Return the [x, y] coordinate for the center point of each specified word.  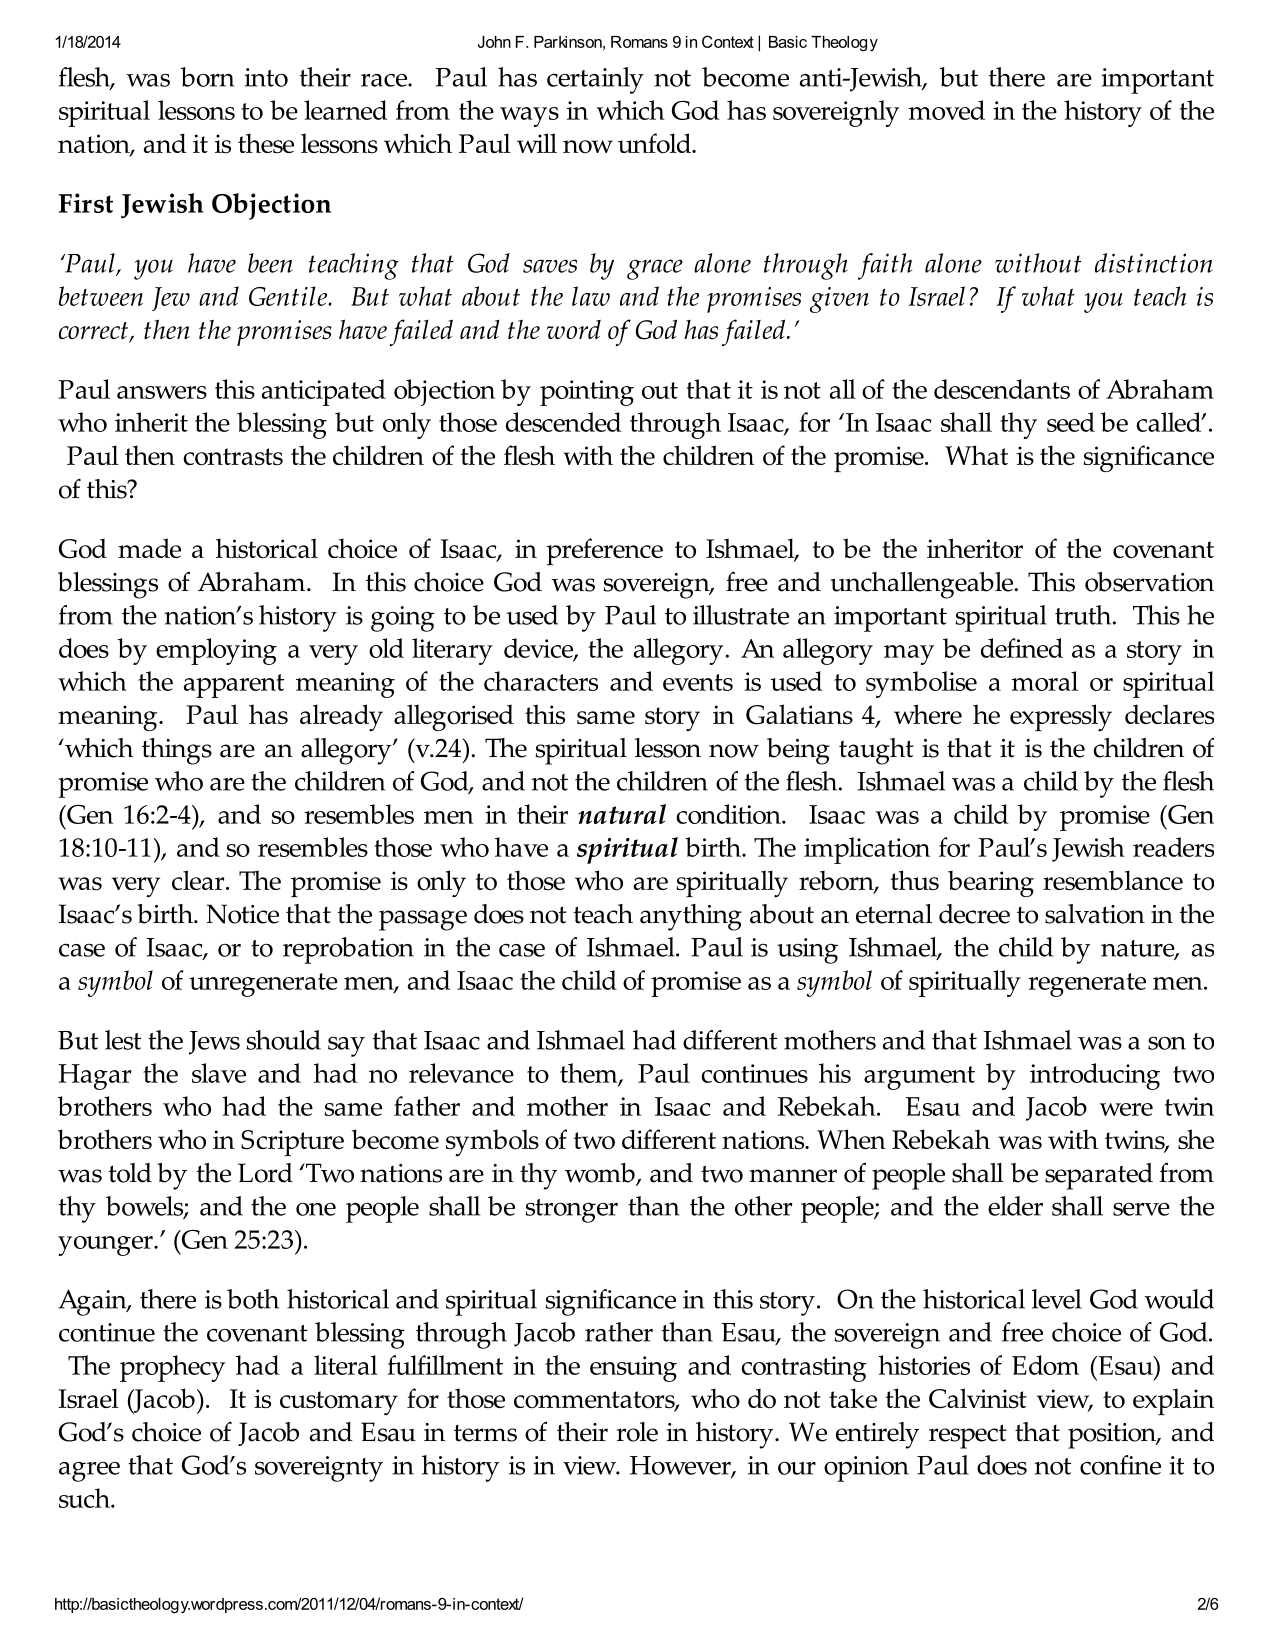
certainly [595, 80]
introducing [1095, 1076]
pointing [587, 393]
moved [947, 110]
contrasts [233, 457]
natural [622, 814]
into [266, 77]
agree [89, 1472]
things [177, 751]
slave [219, 1073]
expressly [1061, 717]
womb [601, 1174]
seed [1071, 422]
